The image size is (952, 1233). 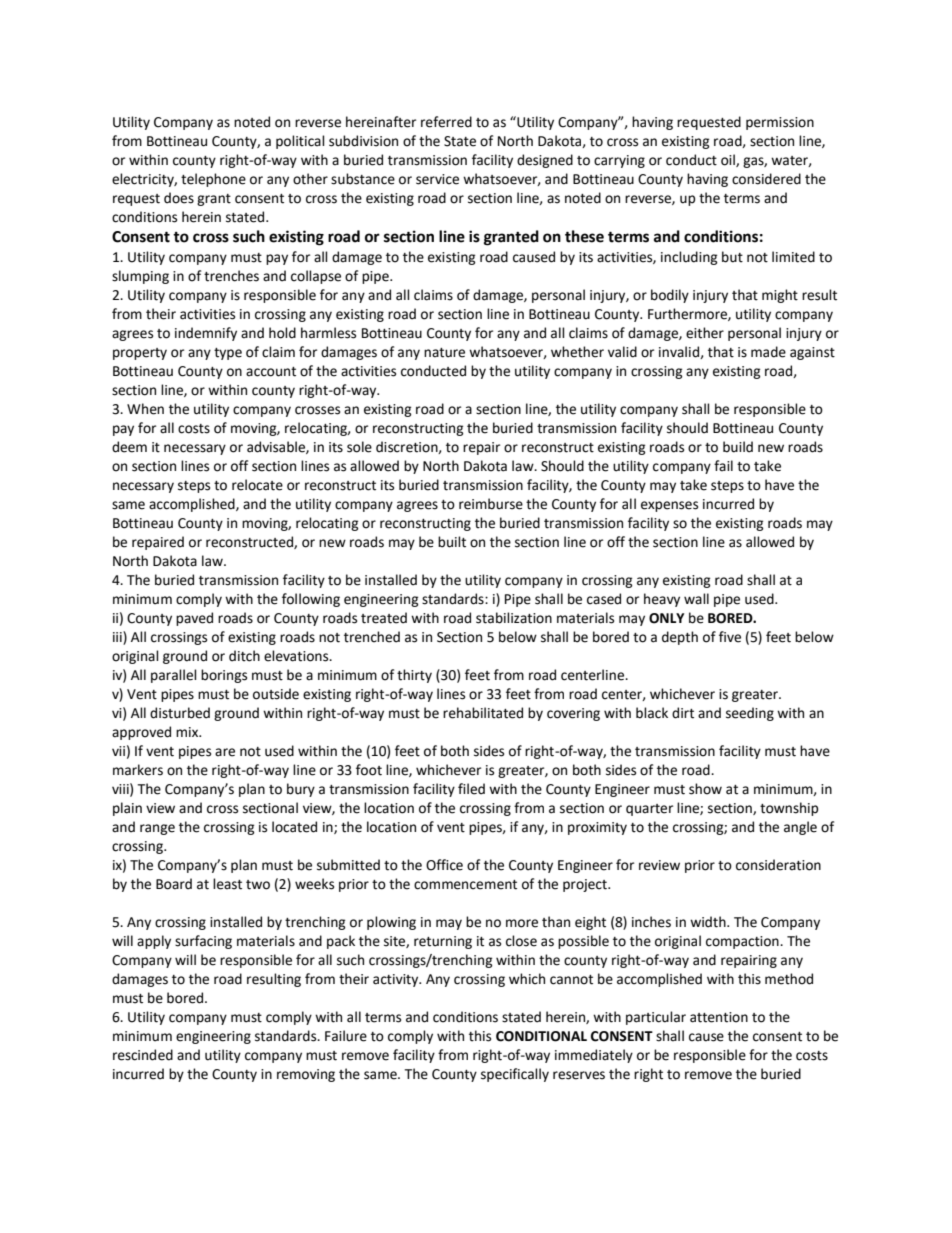 I want to click on reimburse, so click(x=491, y=504).
